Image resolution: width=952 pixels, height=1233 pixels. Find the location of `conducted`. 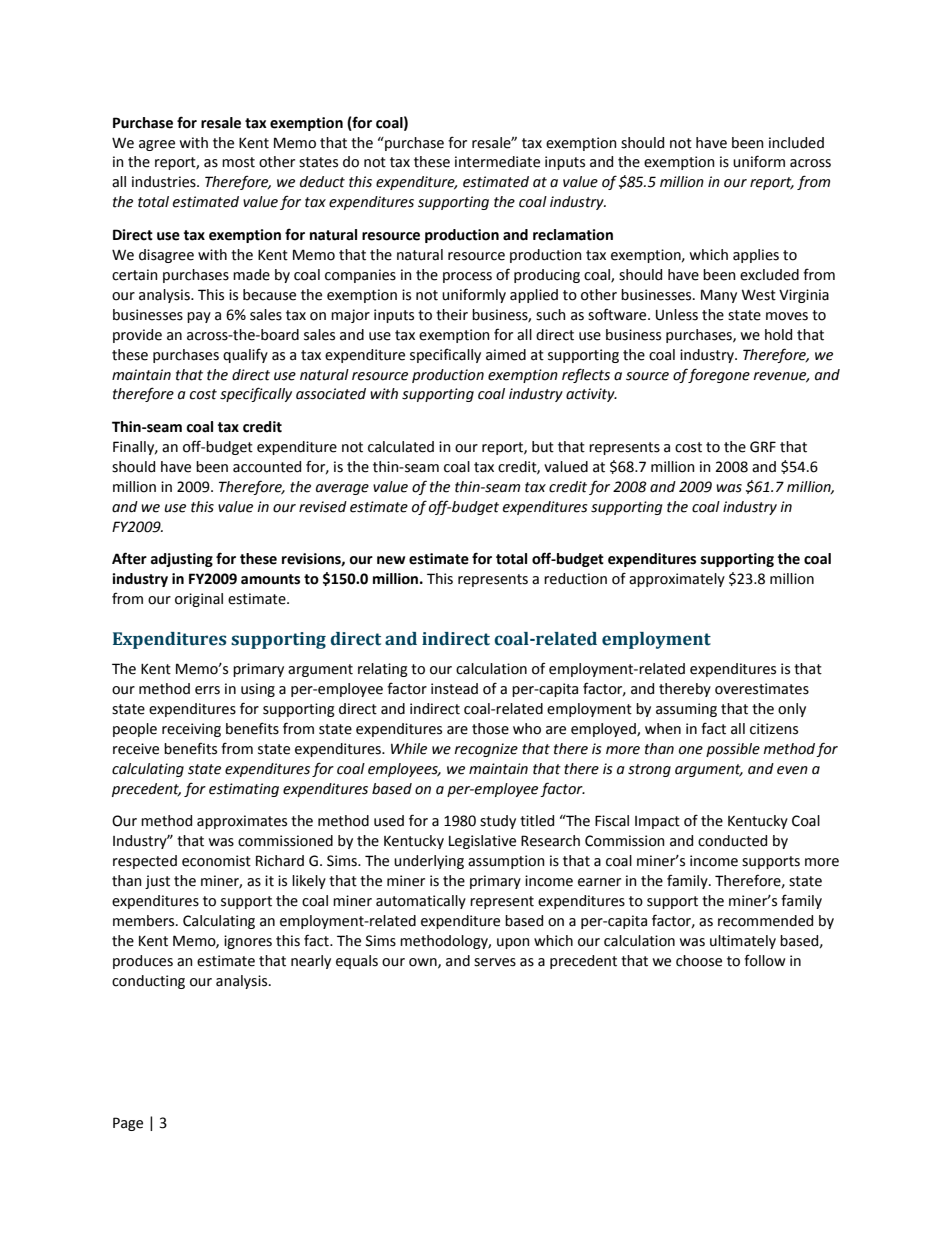

conducted is located at coordinates (732, 841).
